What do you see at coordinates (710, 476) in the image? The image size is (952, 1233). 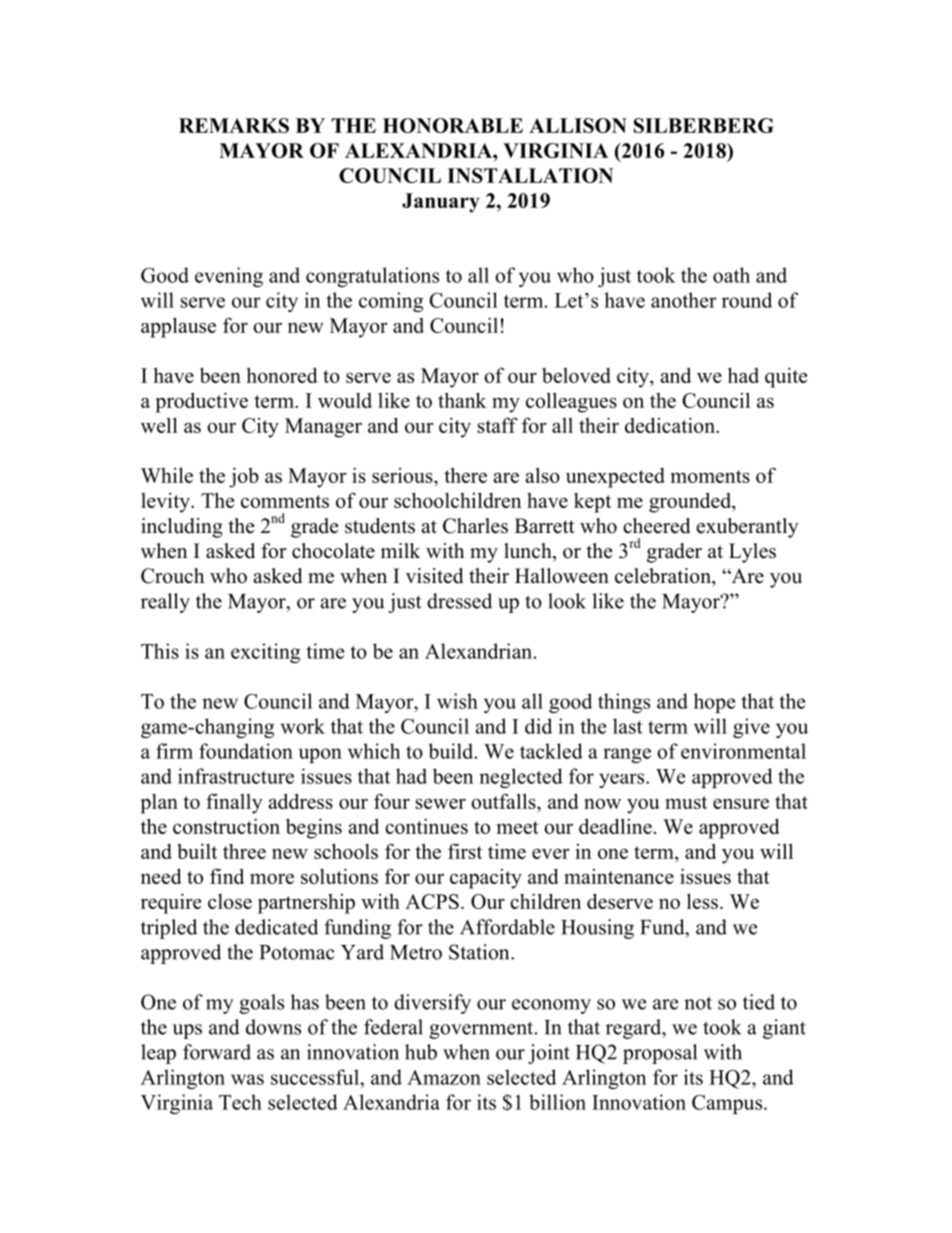 I see `moments` at bounding box center [710, 476].
